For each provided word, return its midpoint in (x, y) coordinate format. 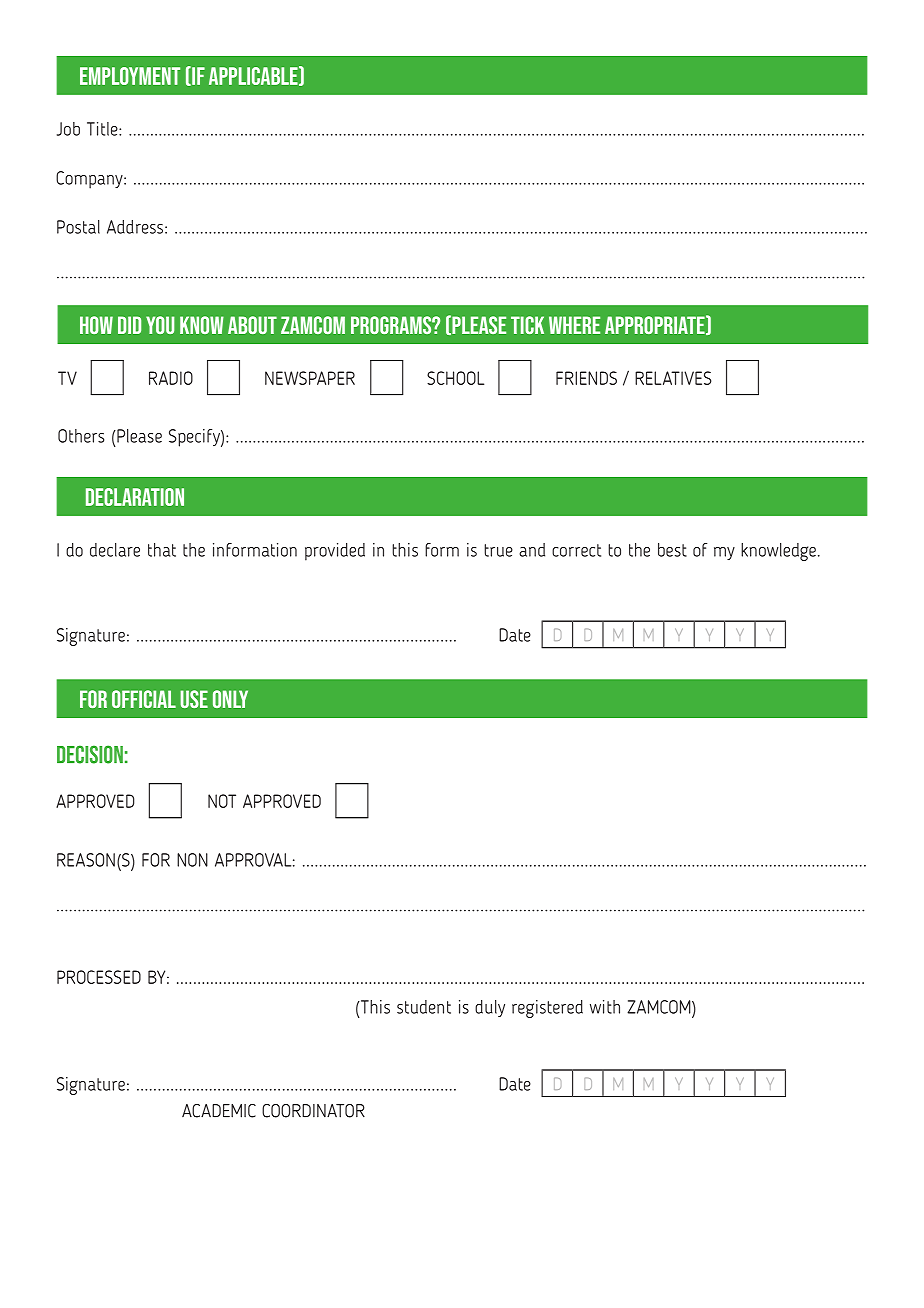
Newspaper (310, 378)
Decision (90, 754)
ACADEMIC (219, 1111)
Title (103, 129)
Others (81, 436)
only (230, 699)
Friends (586, 378)
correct (576, 550)
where (574, 325)
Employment (130, 76)
